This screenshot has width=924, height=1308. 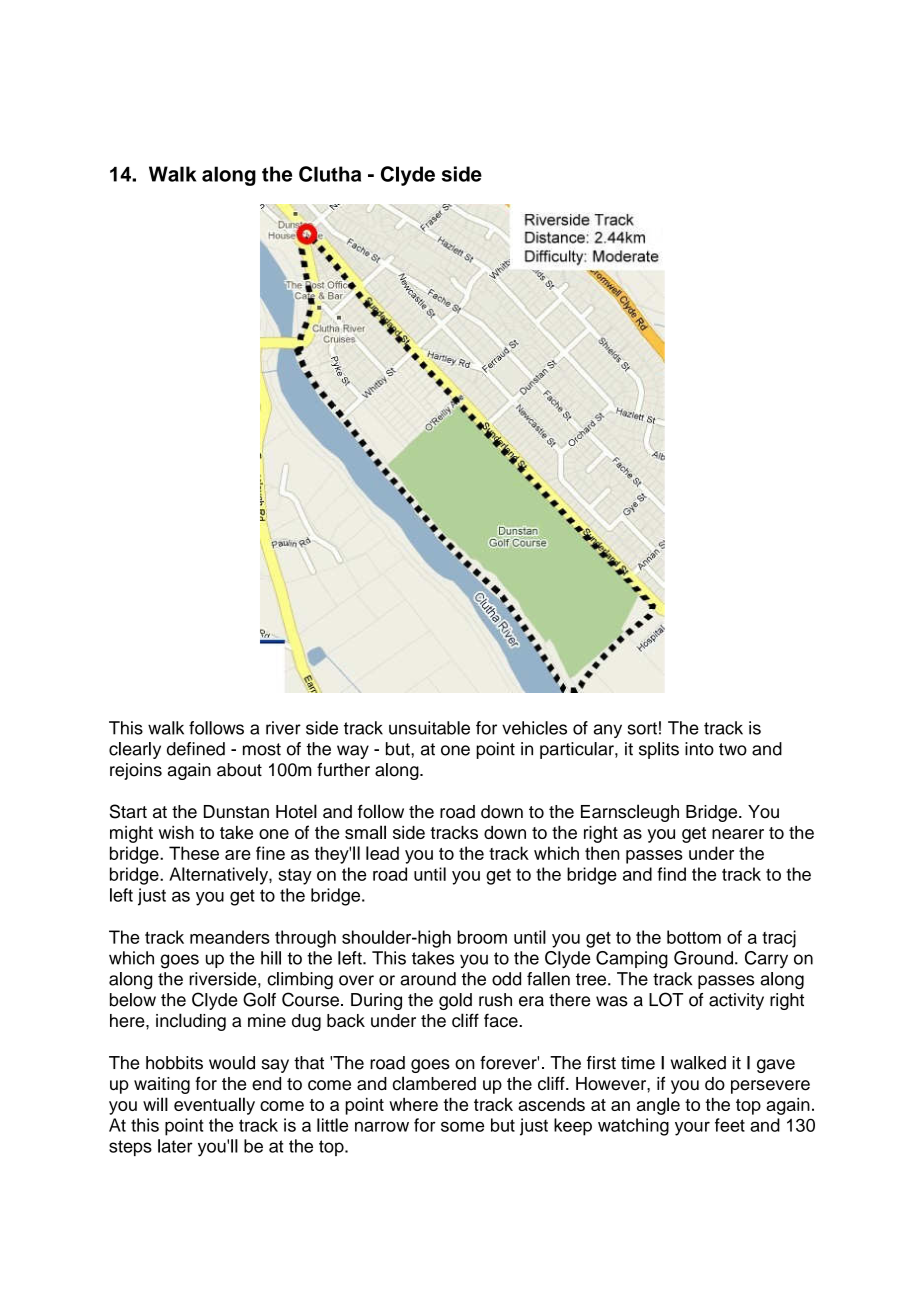 I want to click on some, so click(x=462, y=1126).
